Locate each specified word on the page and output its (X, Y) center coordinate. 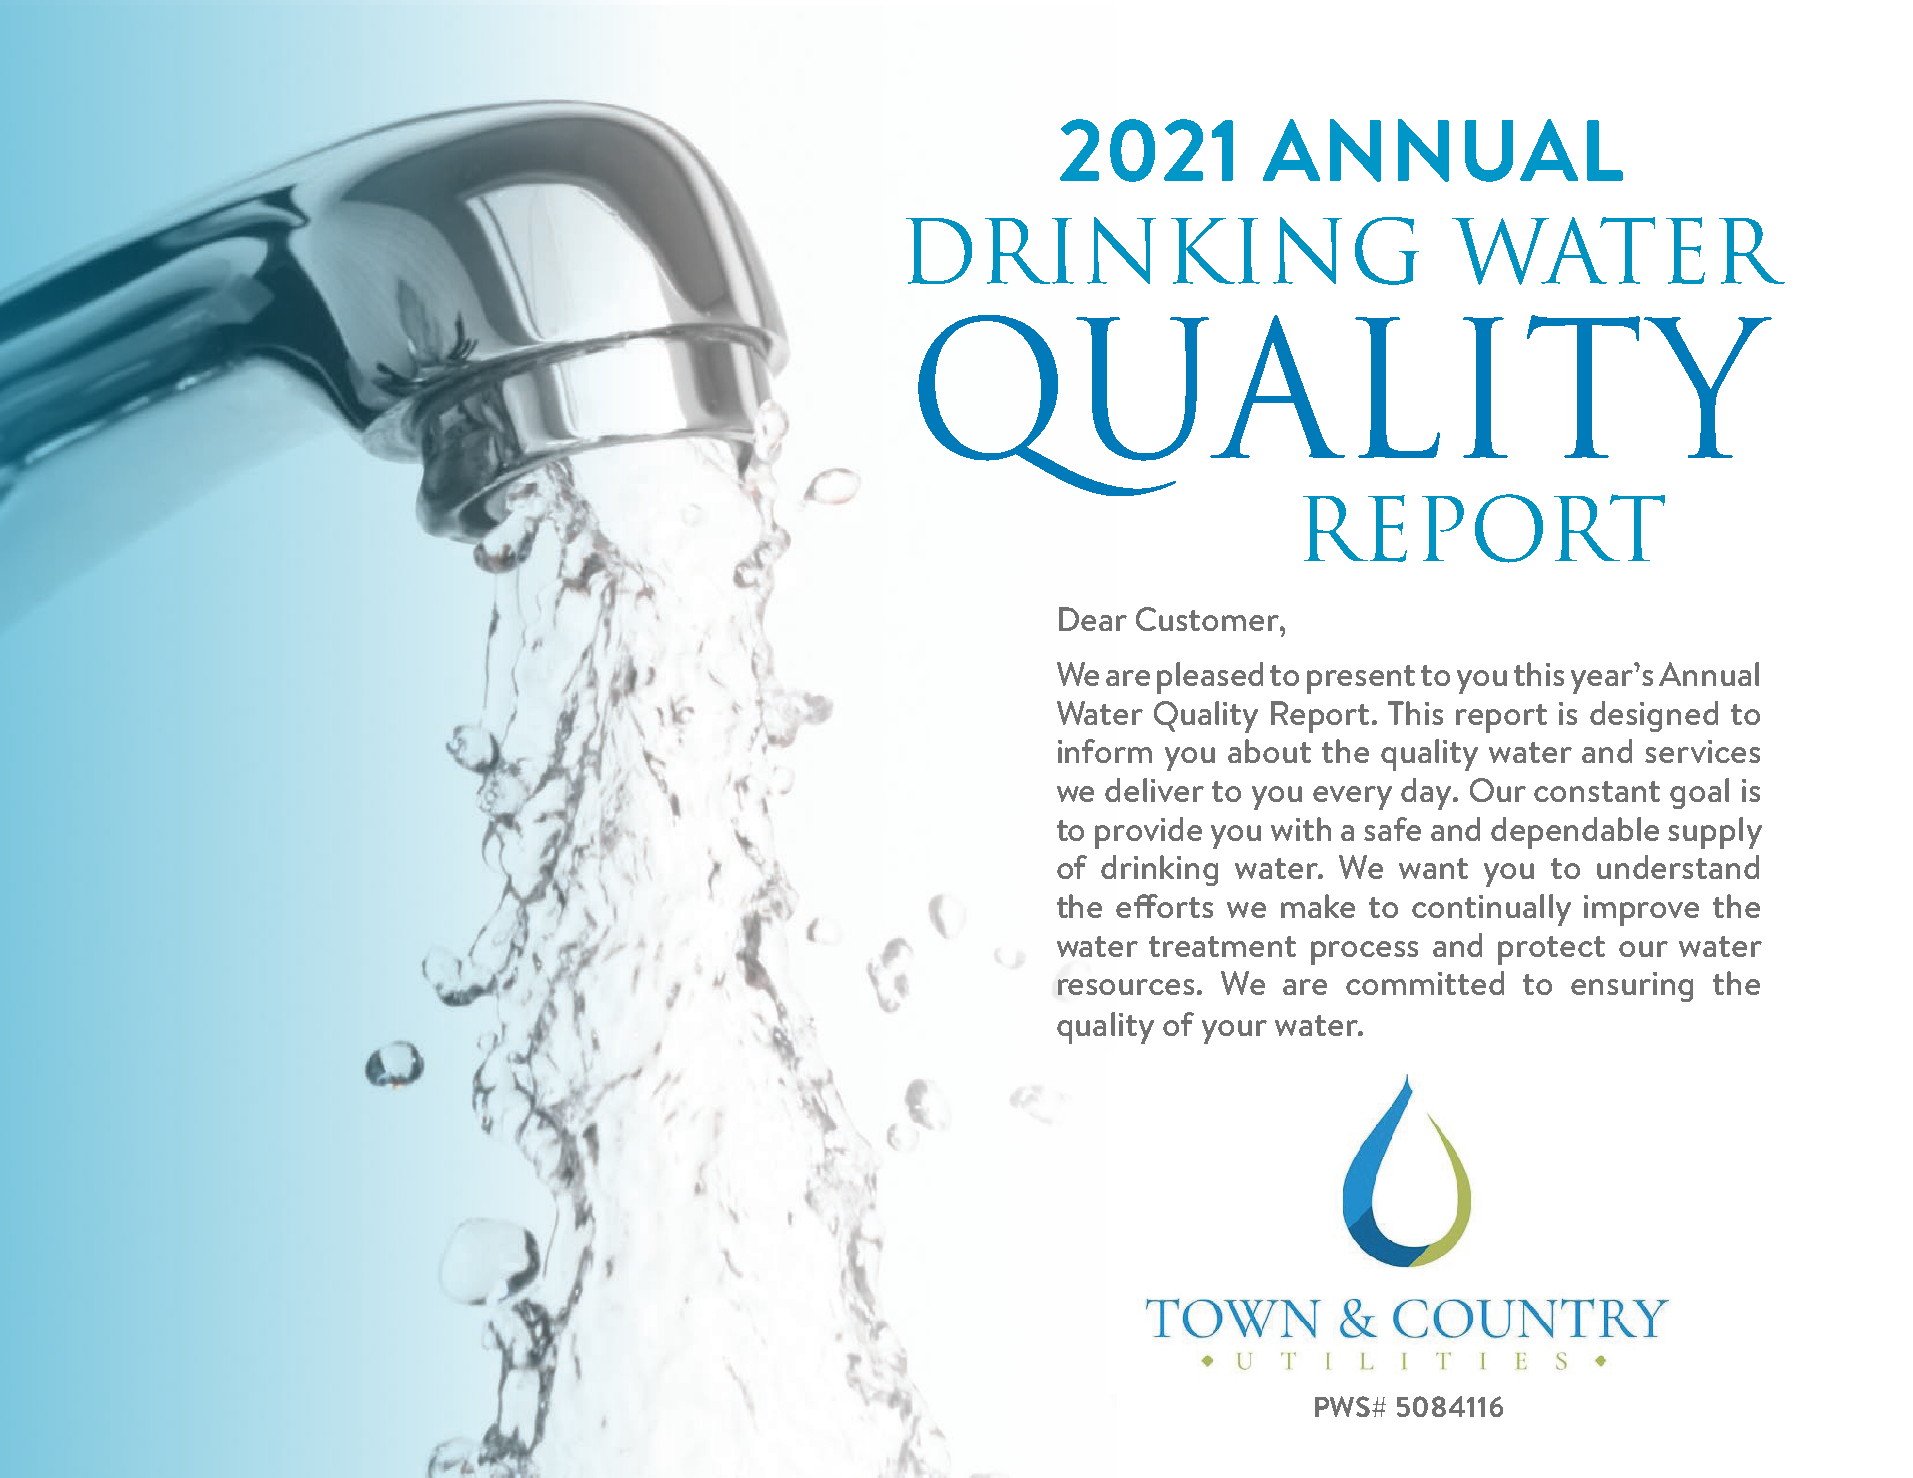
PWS (1344, 1406)
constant (1597, 791)
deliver (1154, 790)
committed (1425, 983)
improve (1641, 910)
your (1234, 1032)
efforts (1164, 906)
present (1361, 679)
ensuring (1632, 987)
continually (1491, 910)
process (1364, 953)
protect (1551, 950)
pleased (1210, 678)
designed (1654, 716)
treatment (1222, 946)
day (1427, 794)
